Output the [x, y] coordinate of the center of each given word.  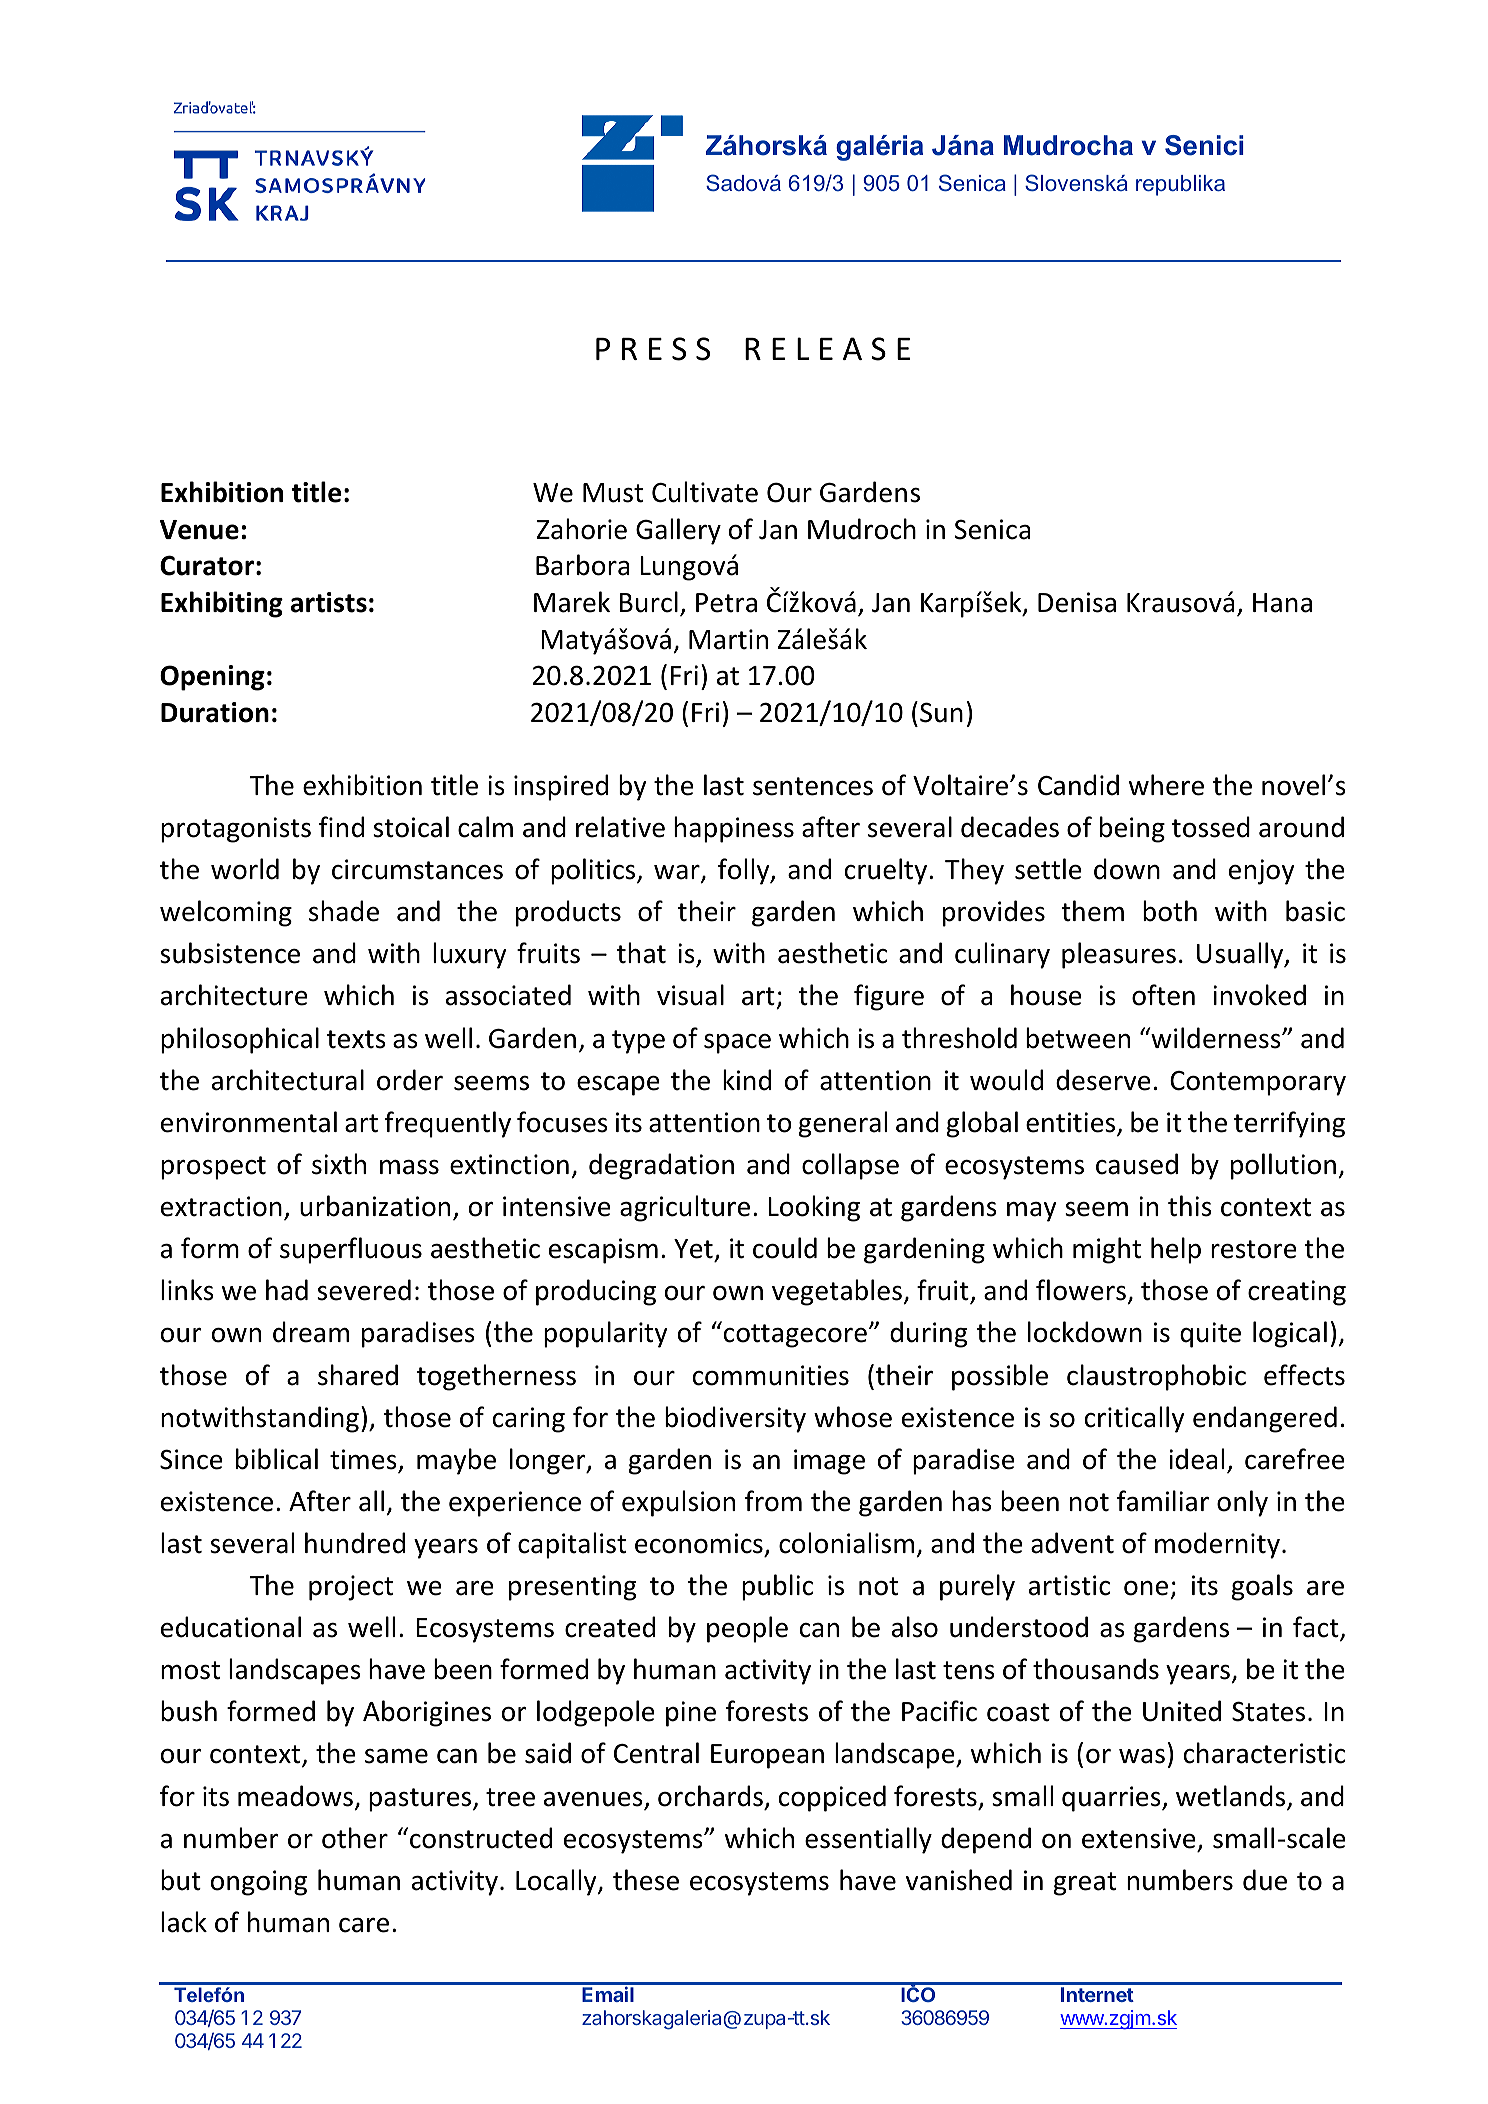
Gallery [678, 531]
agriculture [685, 1208]
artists [329, 602]
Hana [1282, 603]
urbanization [375, 1206]
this [1190, 1206]
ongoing [259, 1883]
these [646, 1880]
